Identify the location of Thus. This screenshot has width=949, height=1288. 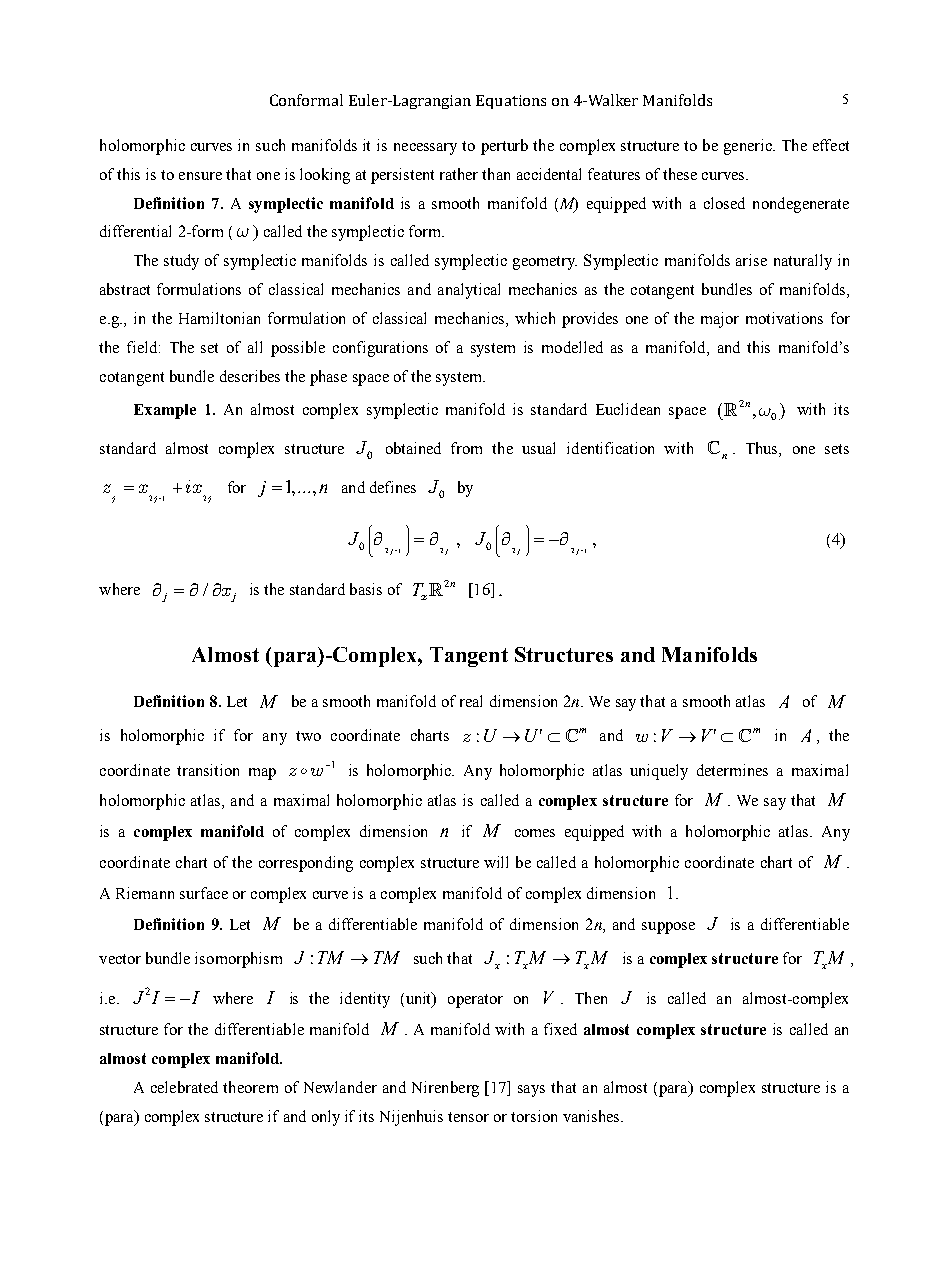
(763, 449).
